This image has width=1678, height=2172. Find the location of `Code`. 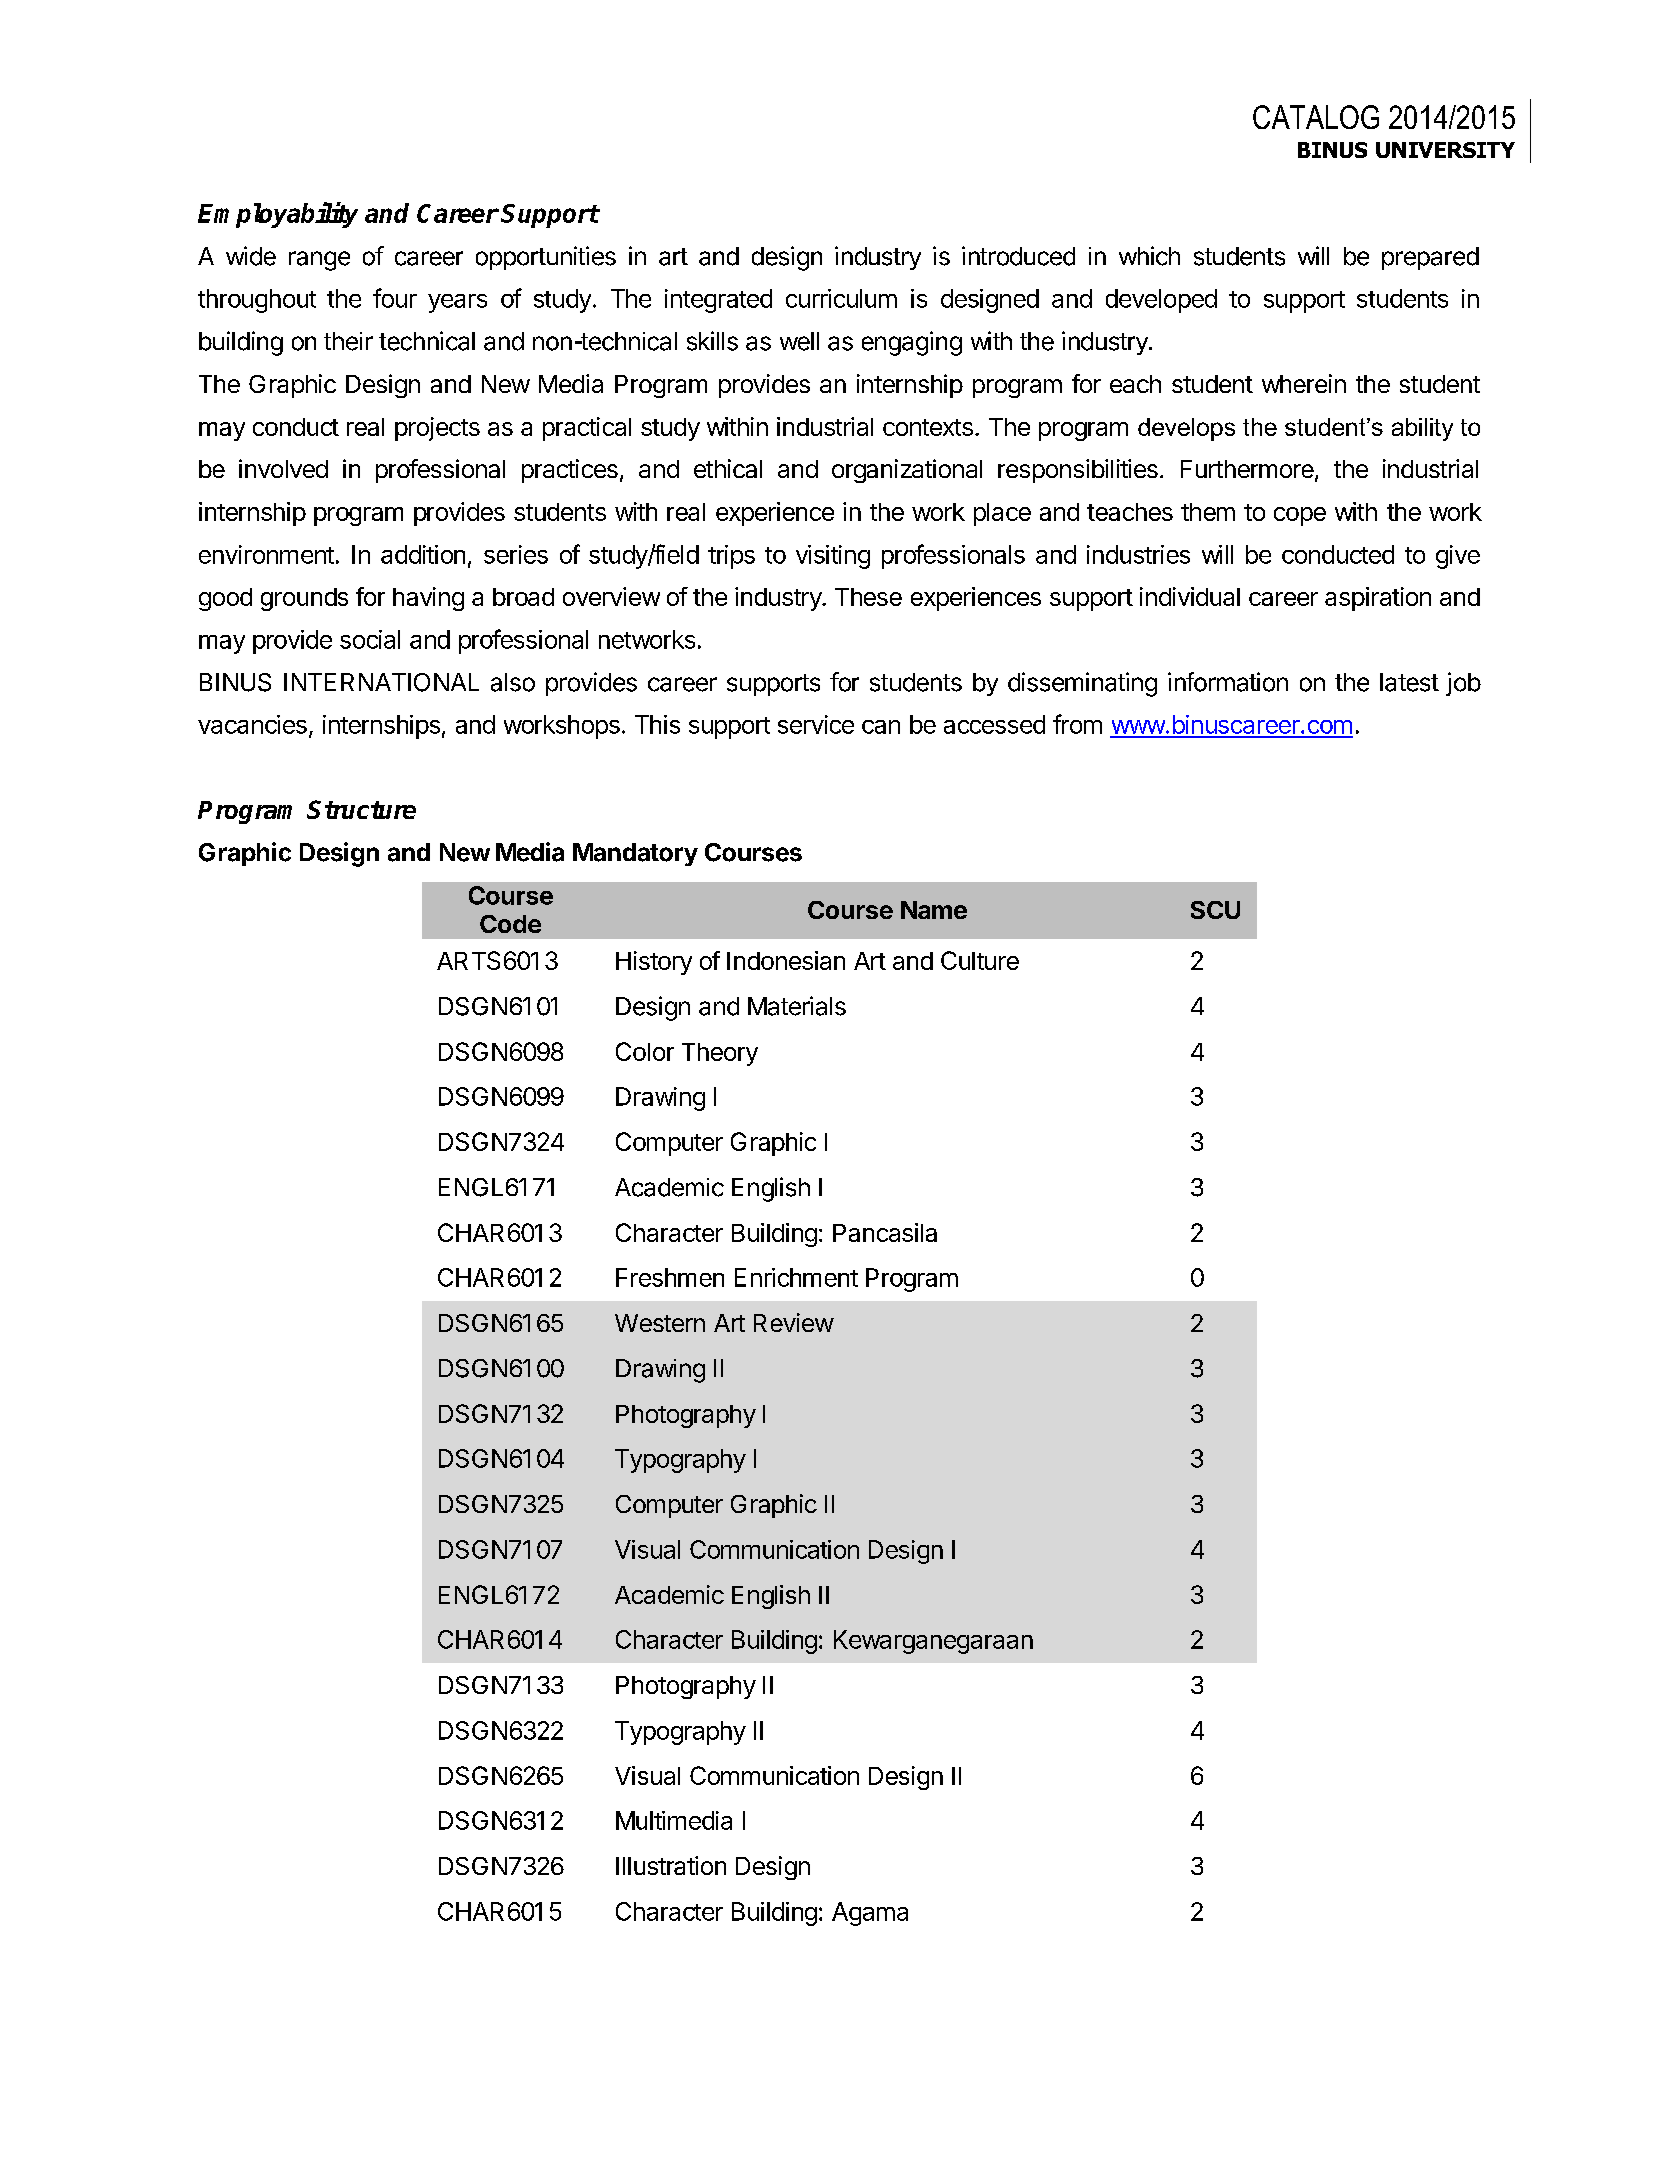

Code is located at coordinates (510, 924).
